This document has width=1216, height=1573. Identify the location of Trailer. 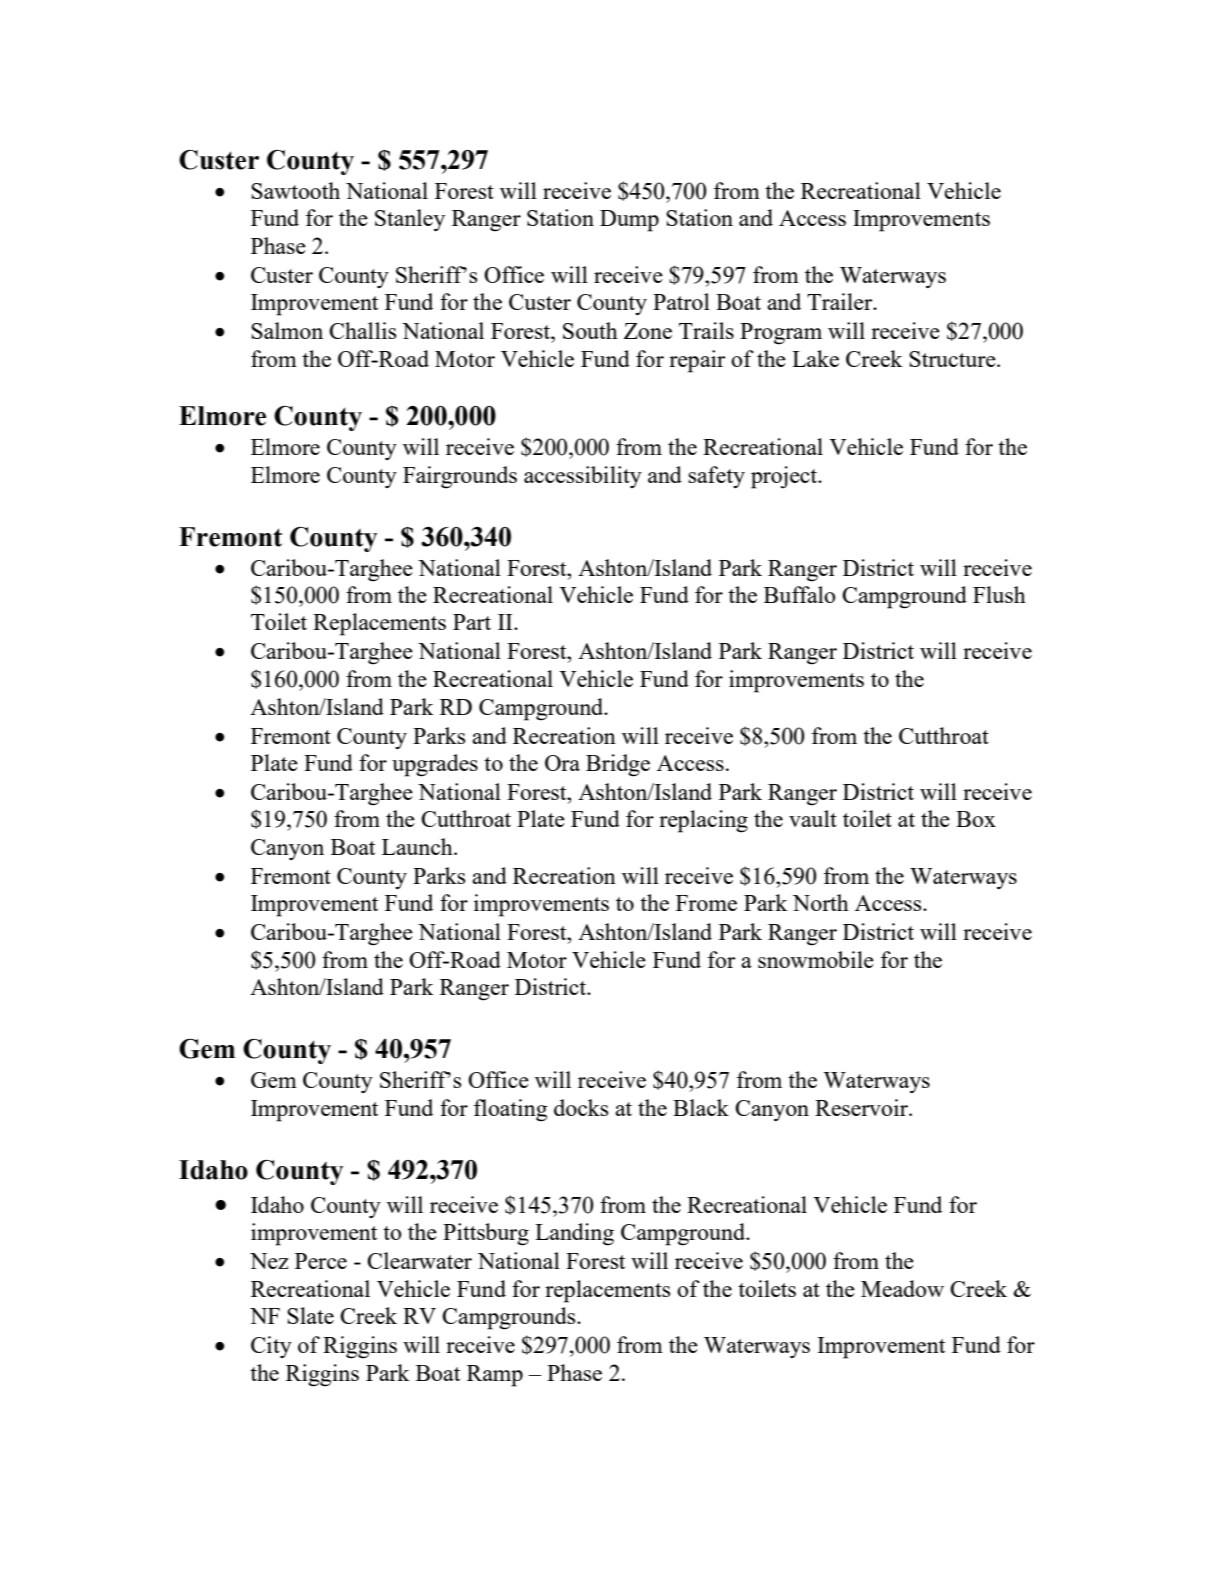
(841, 301).
